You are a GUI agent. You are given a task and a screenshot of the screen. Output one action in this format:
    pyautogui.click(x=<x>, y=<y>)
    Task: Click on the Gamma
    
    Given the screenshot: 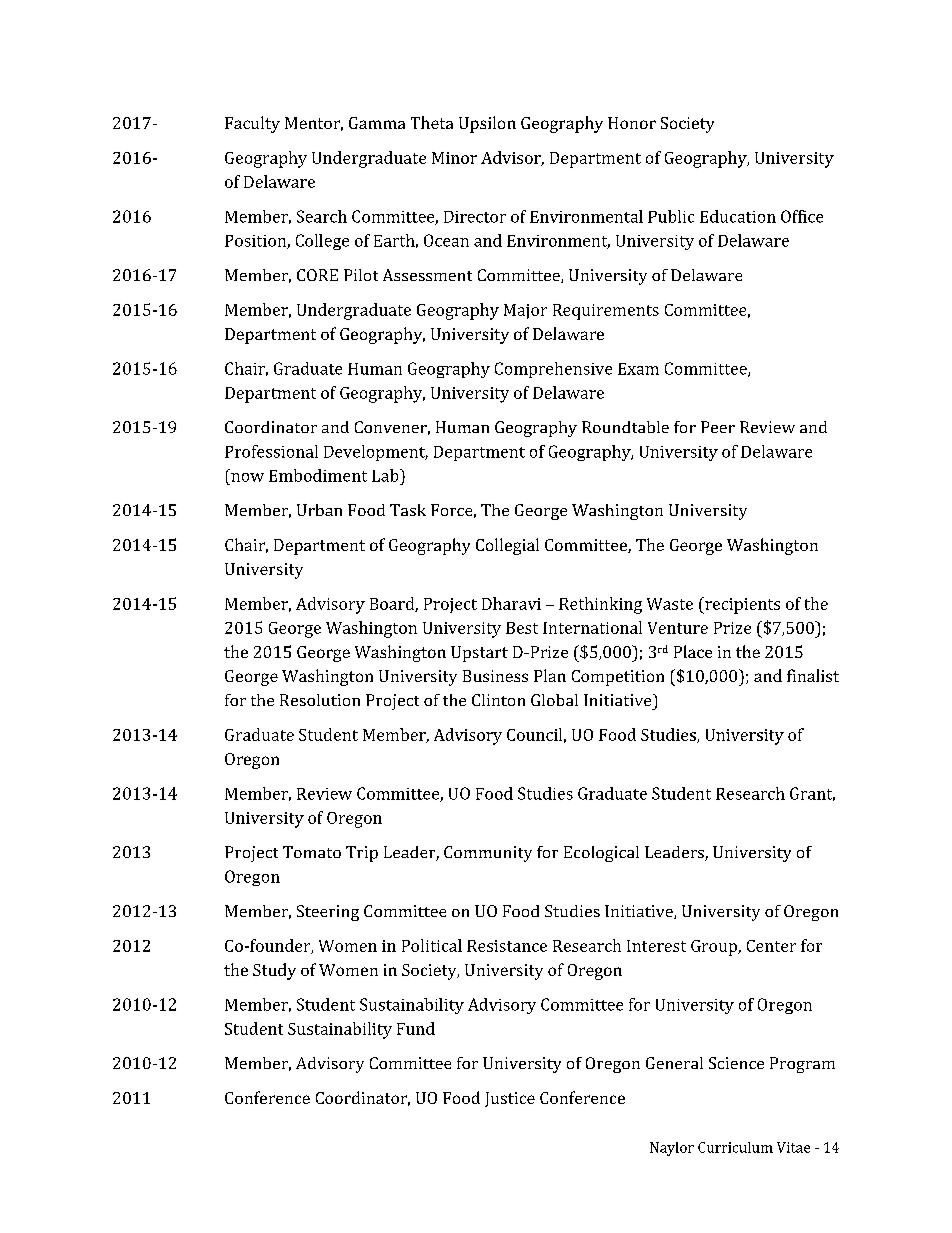 What is the action you would take?
    pyautogui.click(x=377, y=123)
